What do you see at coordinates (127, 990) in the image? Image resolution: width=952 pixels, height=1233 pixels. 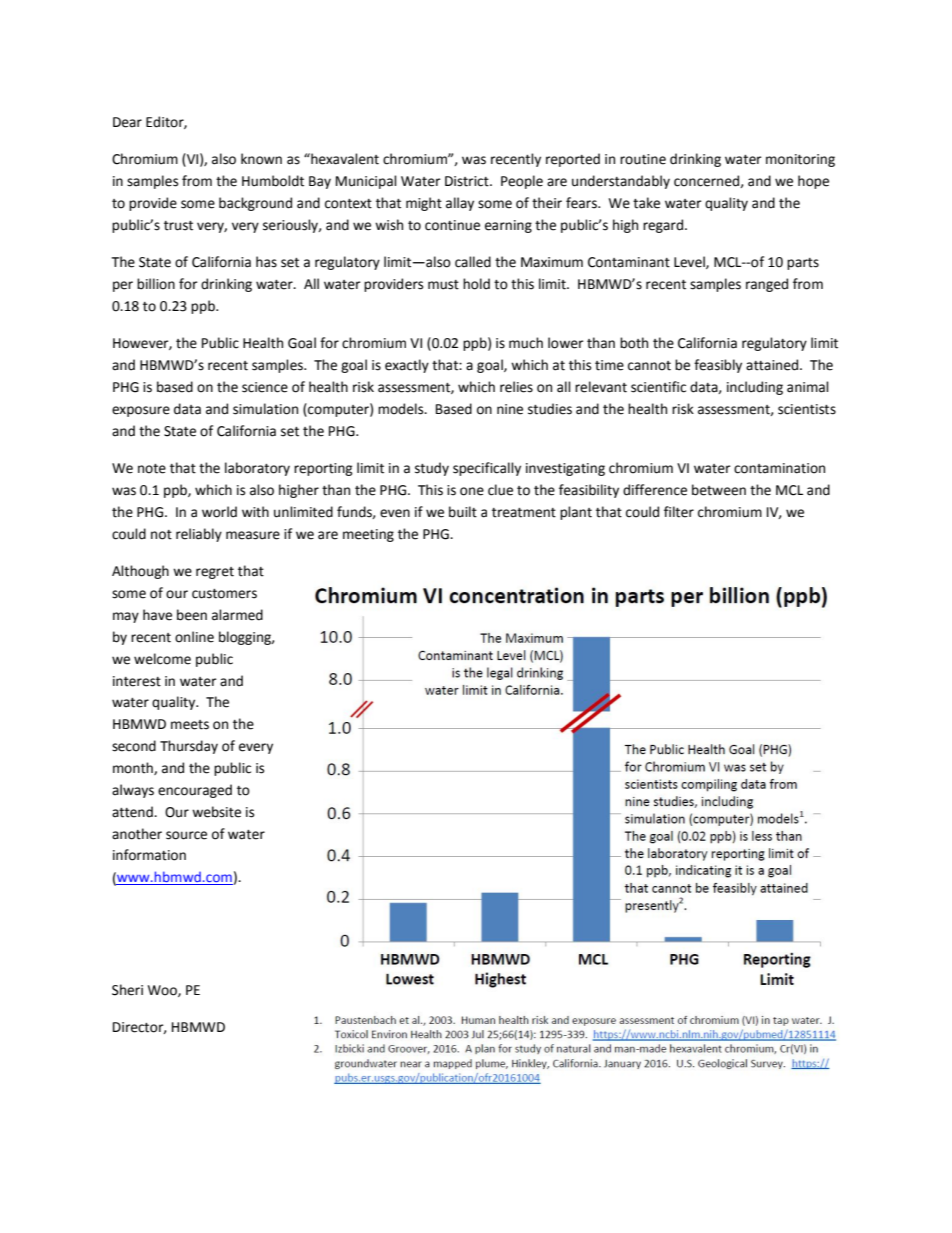 I see `Sheri` at bounding box center [127, 990].
